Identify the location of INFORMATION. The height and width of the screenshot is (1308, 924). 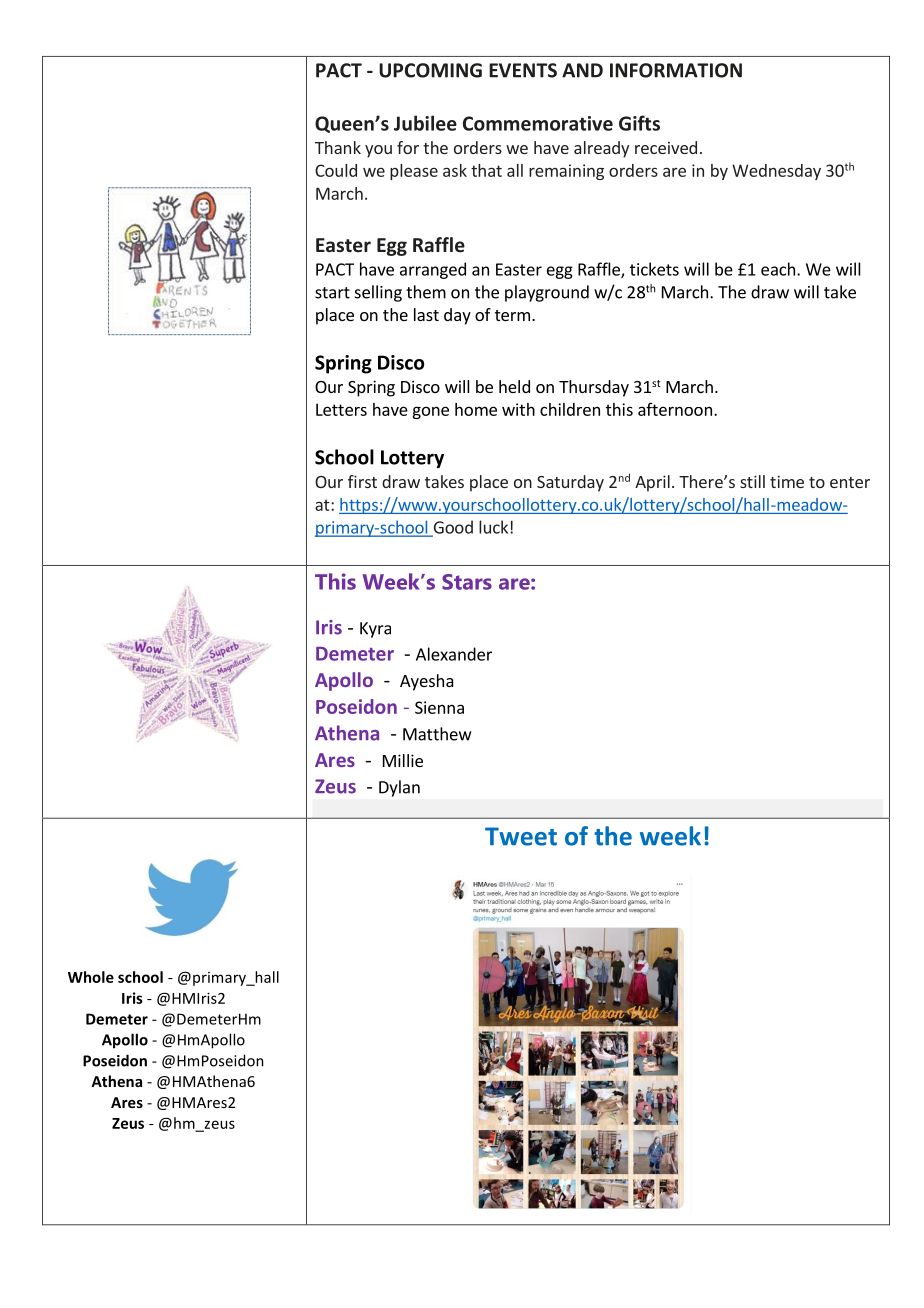
(676, 70).
